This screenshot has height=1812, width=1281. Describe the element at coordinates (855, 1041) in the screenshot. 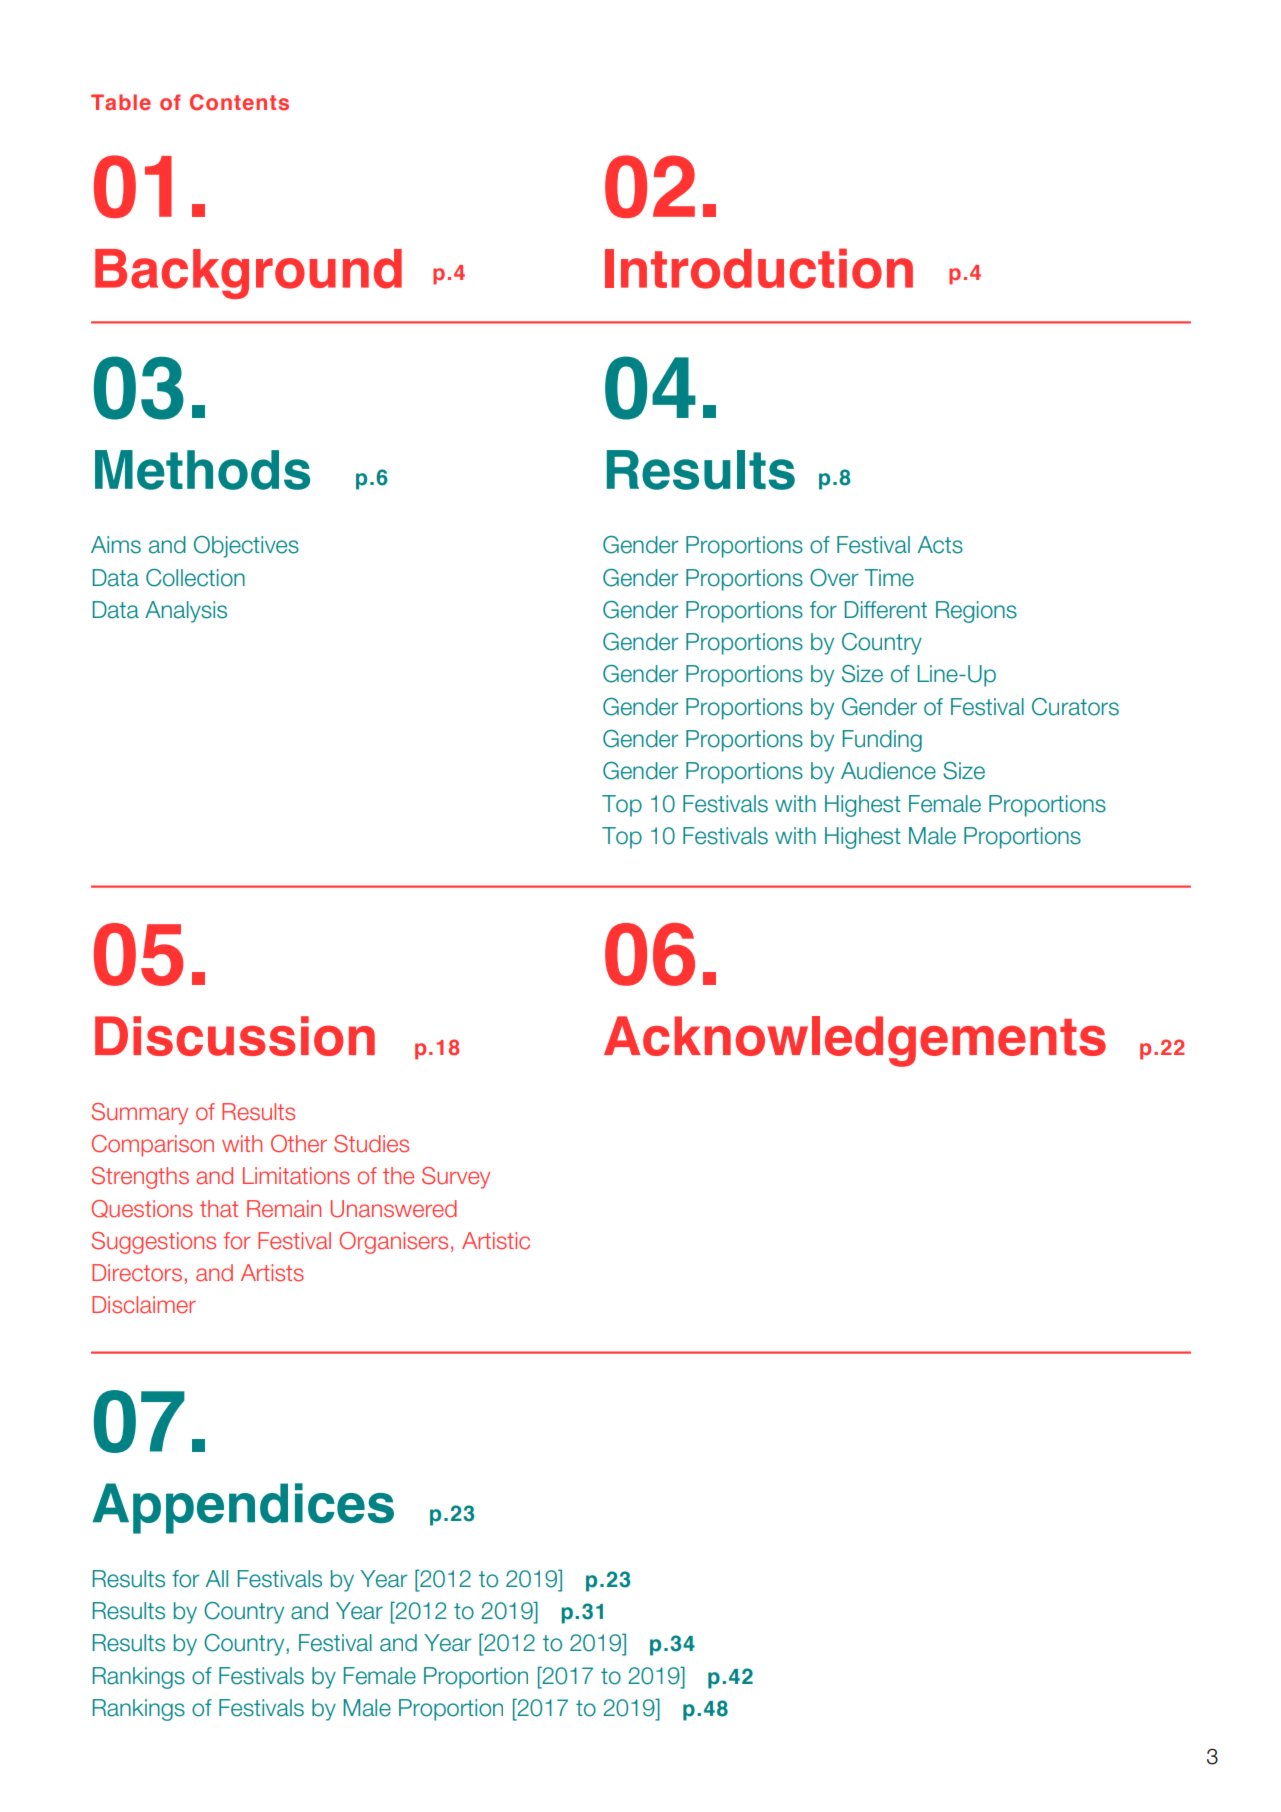

I see `Acknowledgements` at that location.
